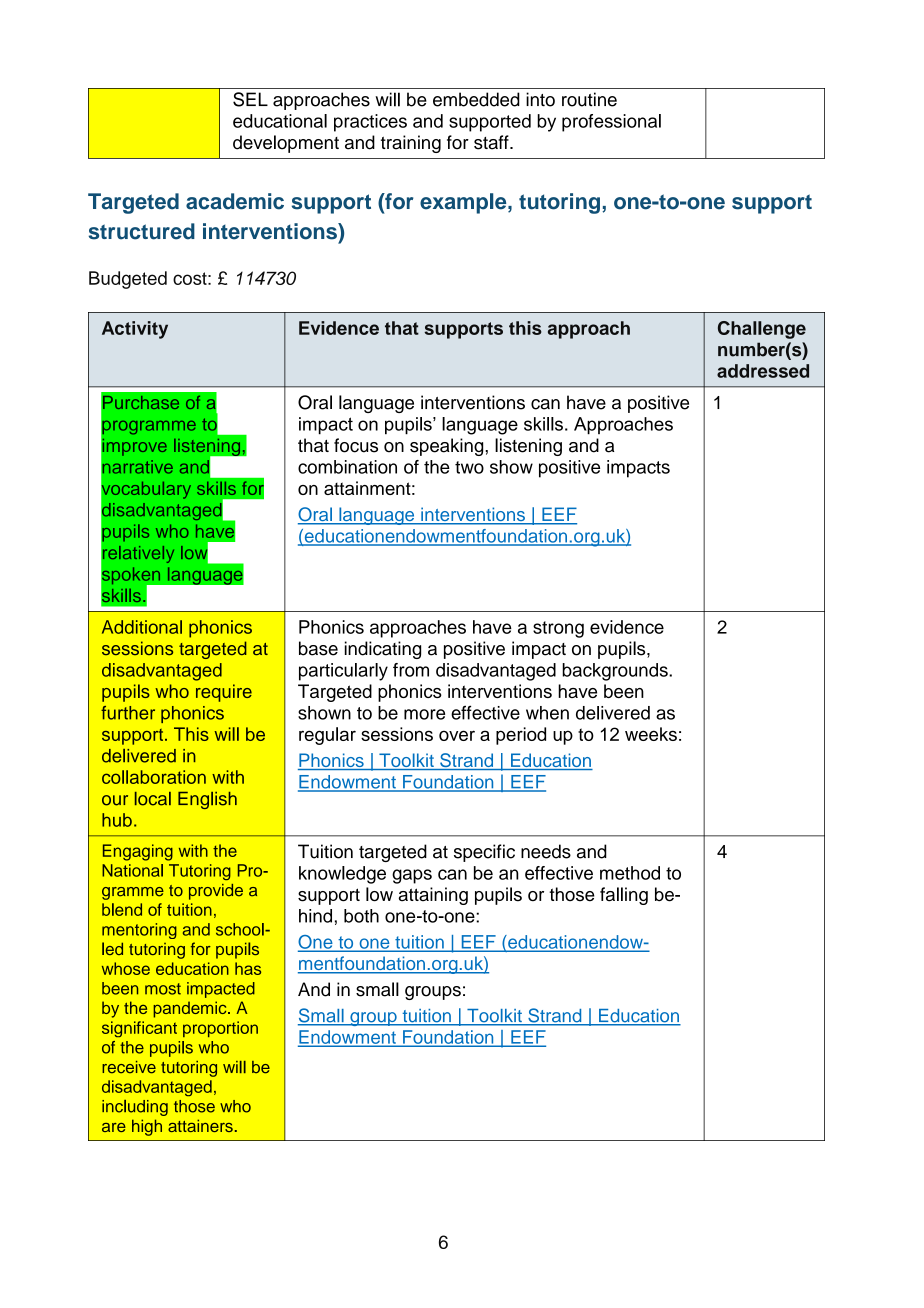  What do you see at coordinates (135, 1108) in the image?
I see `including` at bounding box center [135, 1108].
